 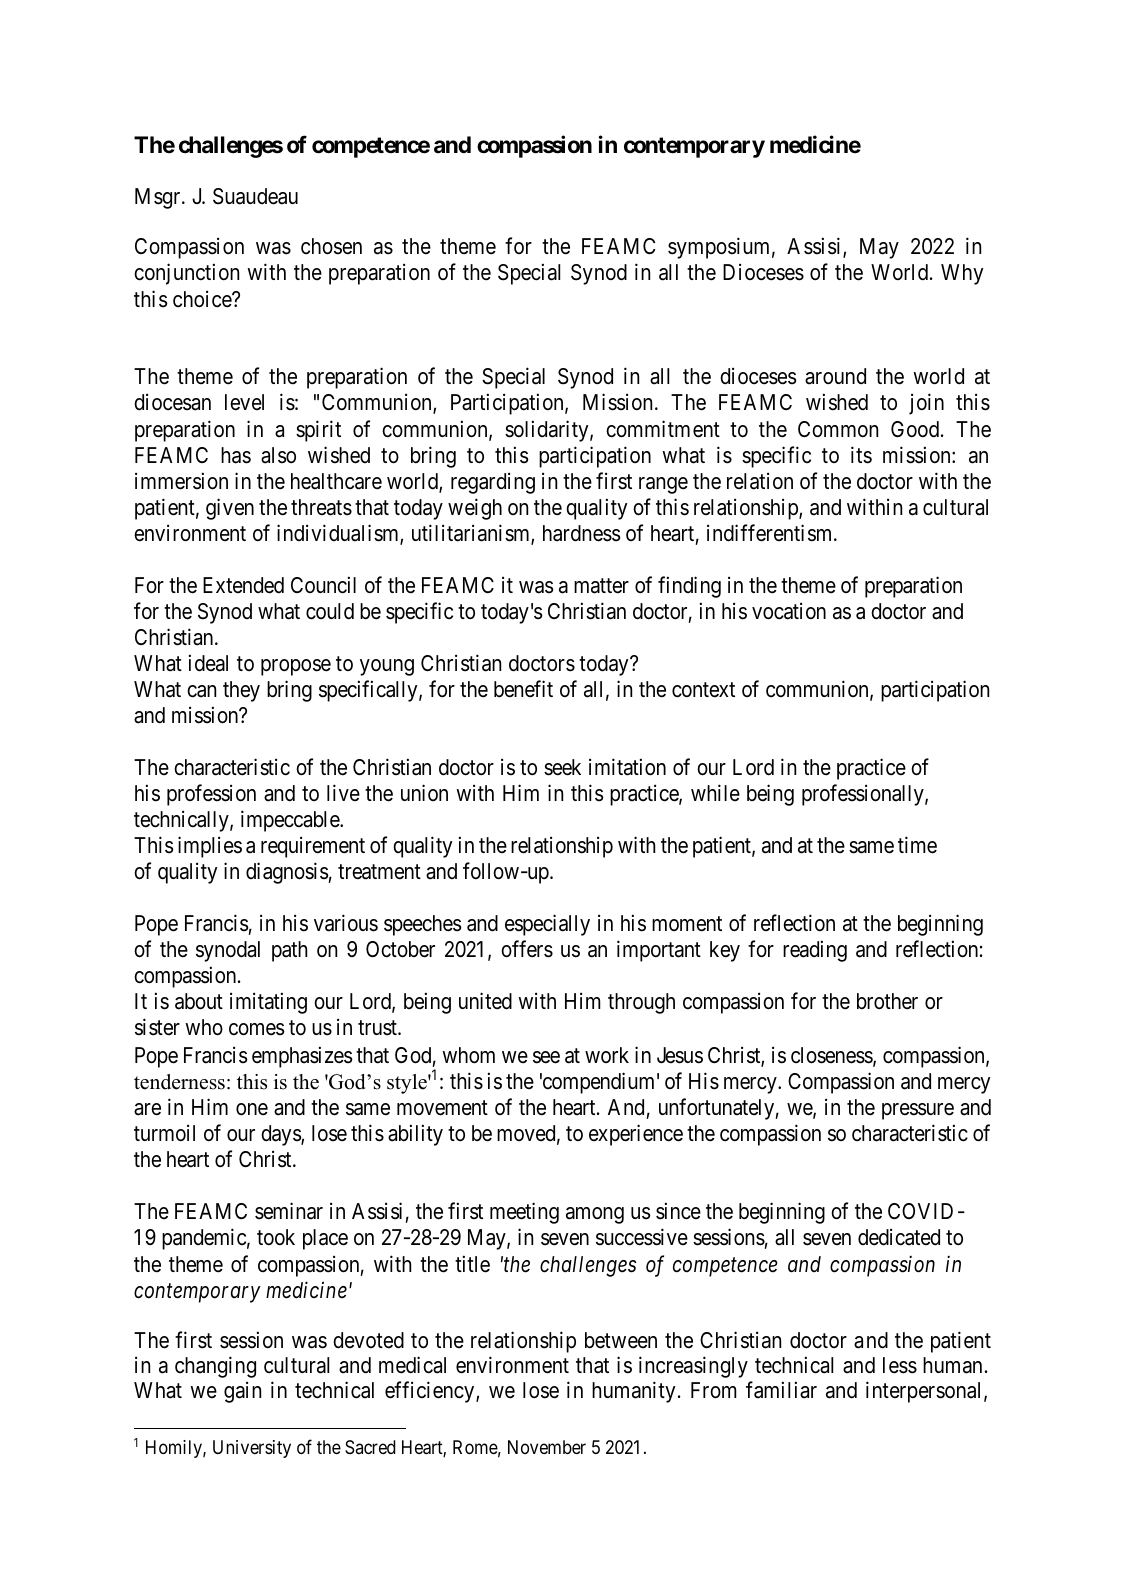 What do you see at coordinates (962, 274) in the image?
I see `Why` at bounding box center [962, 274].
